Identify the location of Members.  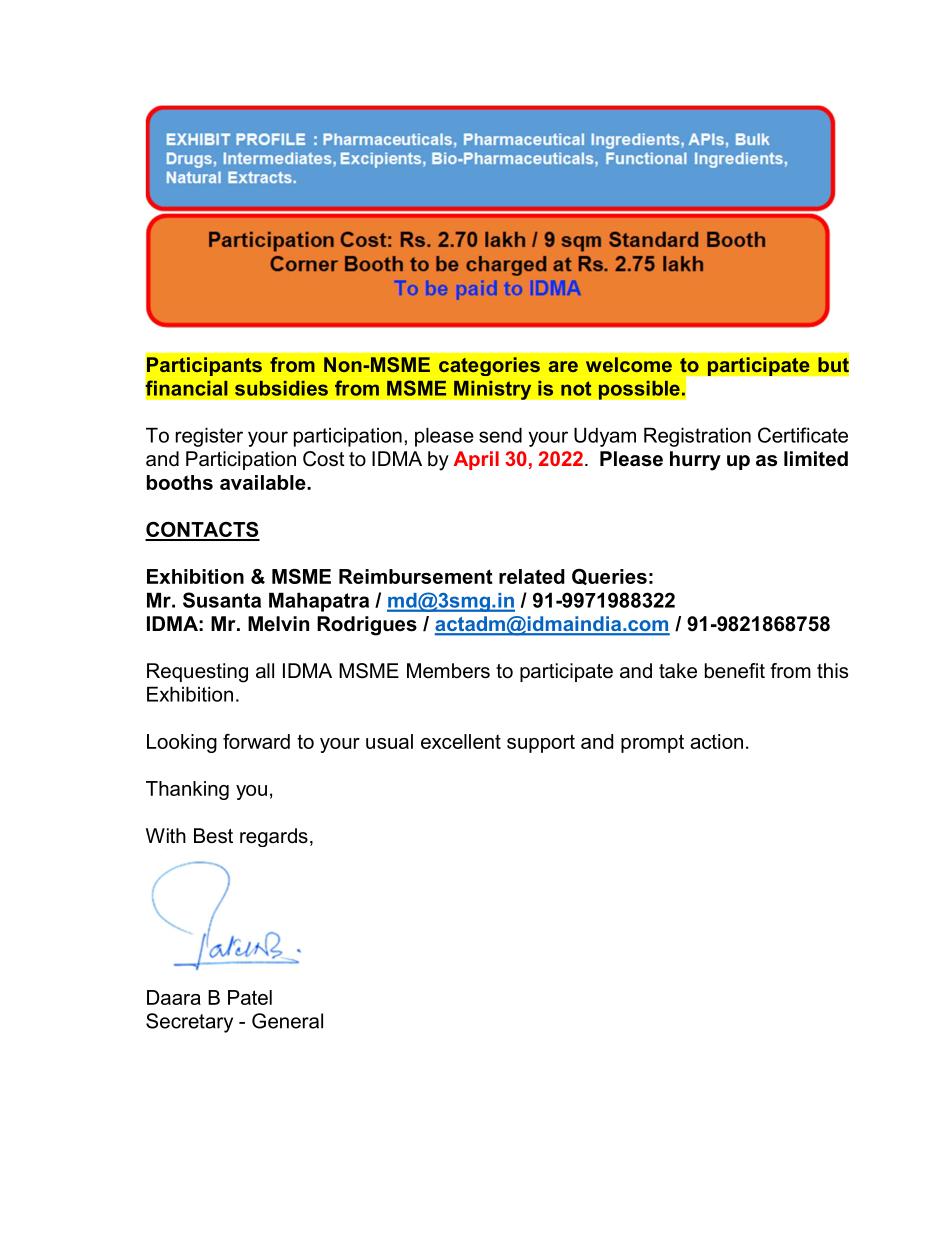
(448, 671).
